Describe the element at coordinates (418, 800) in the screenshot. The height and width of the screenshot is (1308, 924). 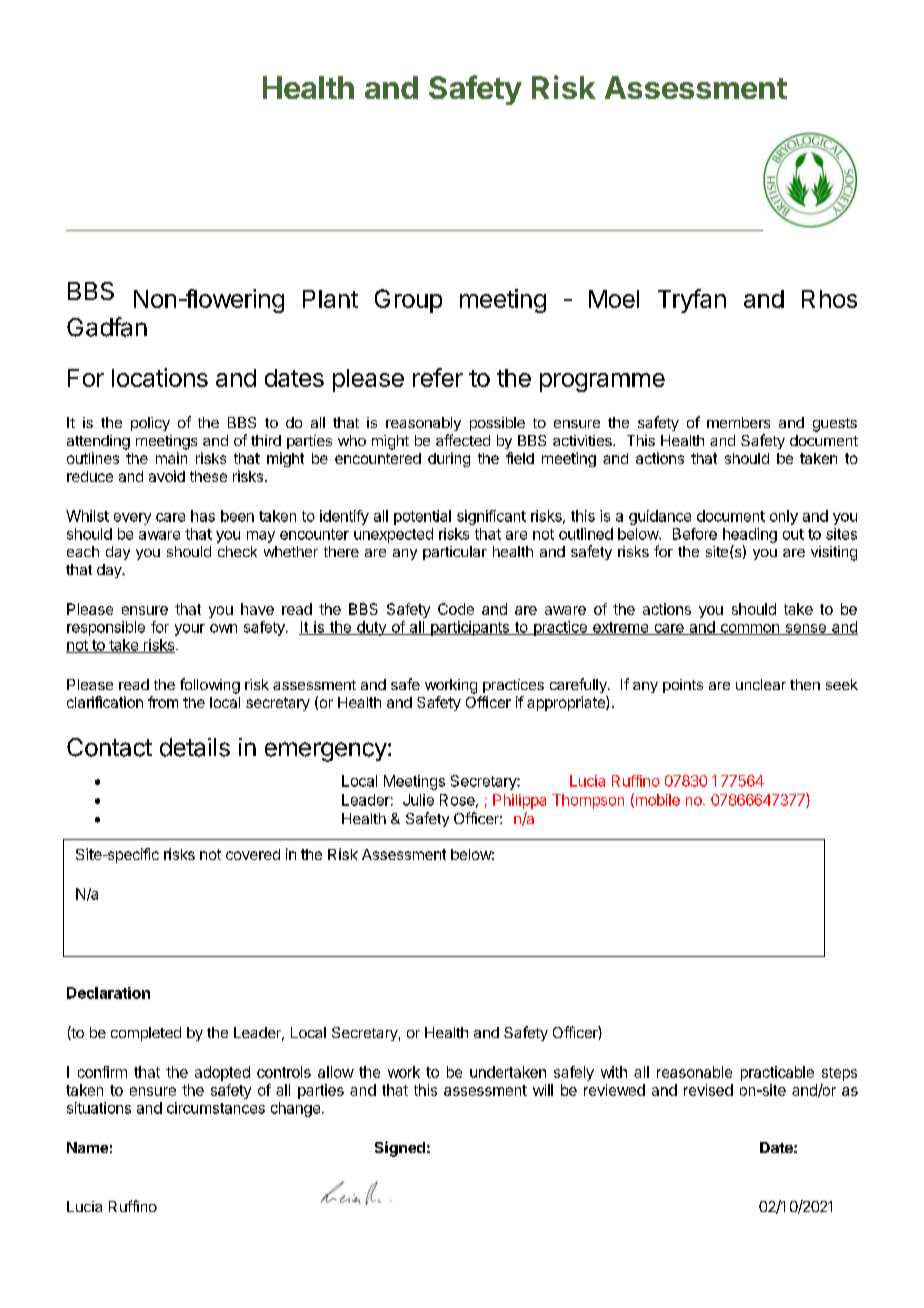
I see `Julie` at that location.
